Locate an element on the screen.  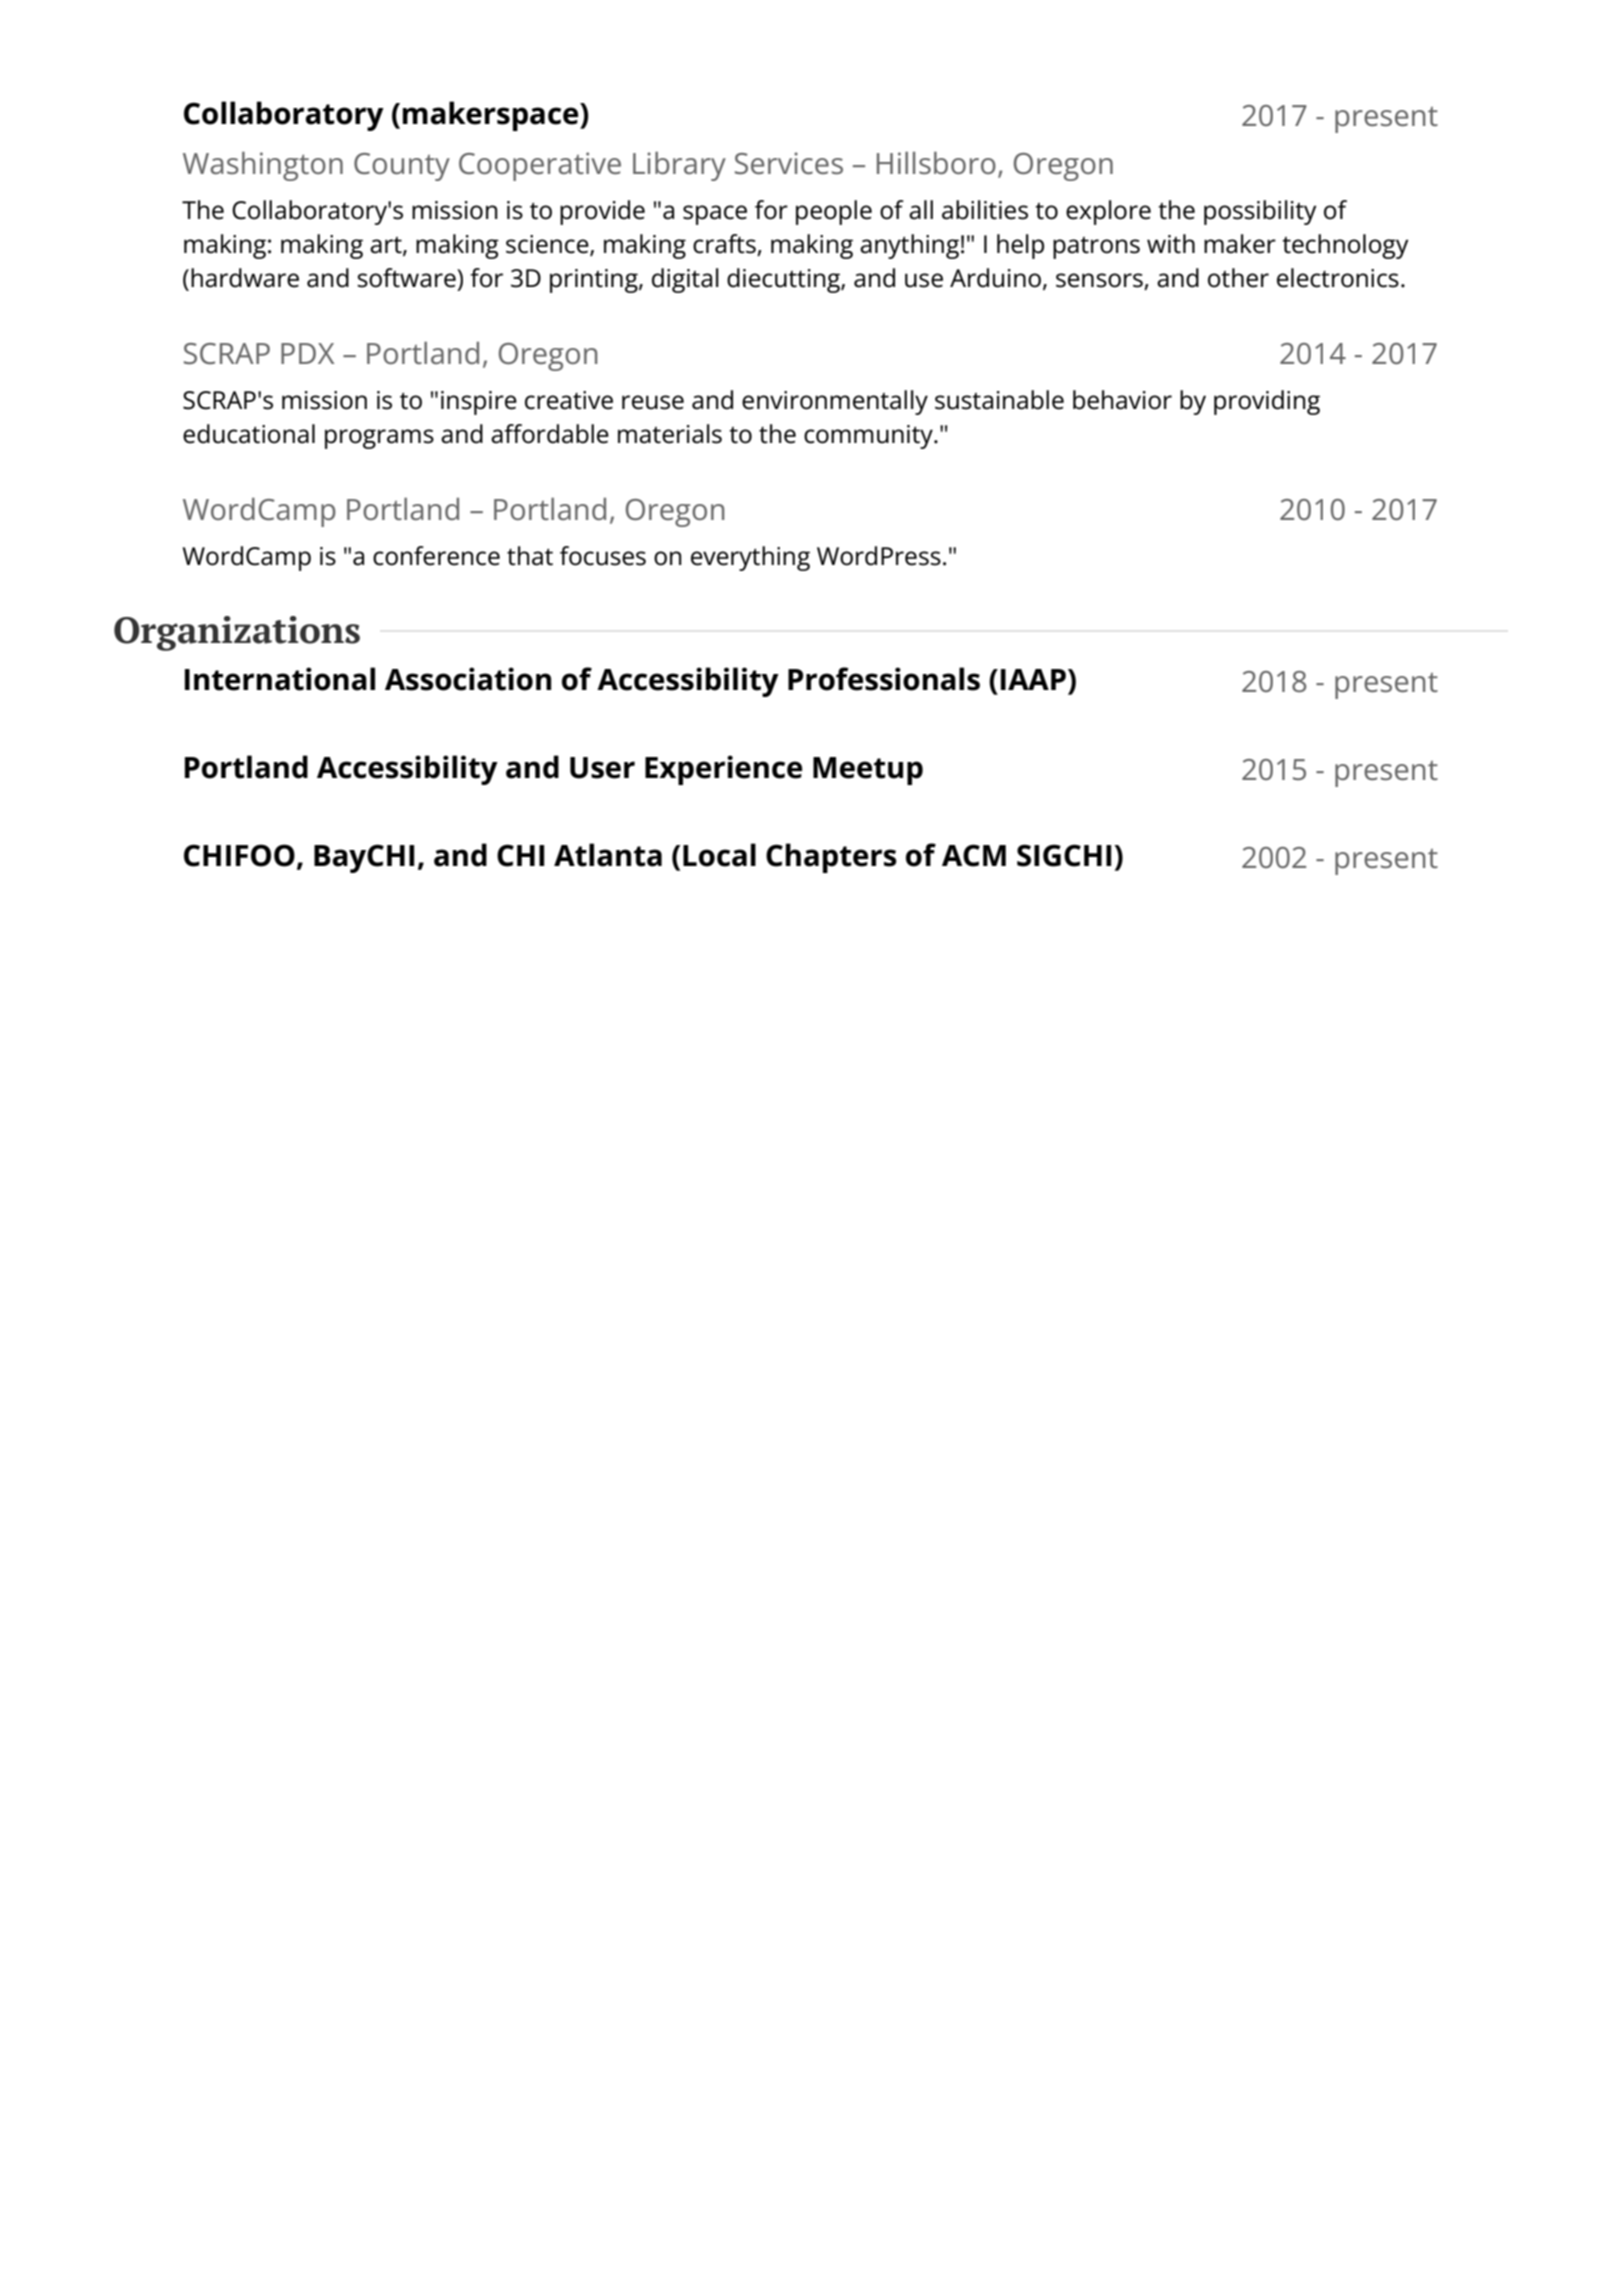
possibility is located at coordinates (1260, 212).
